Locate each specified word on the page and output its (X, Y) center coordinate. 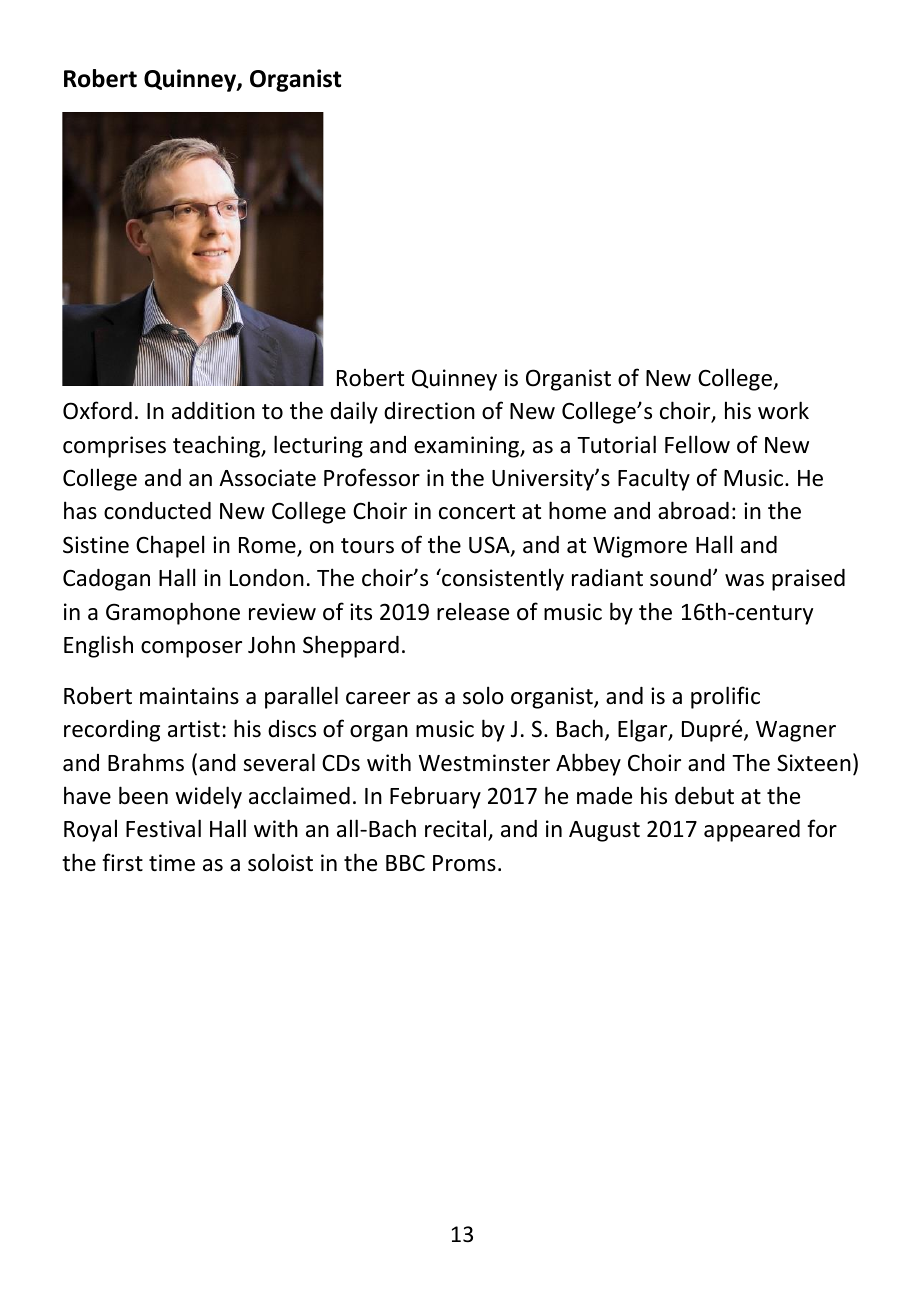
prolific (725, 697)
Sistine (96, 545)
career (378, 698)
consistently (502, 579)
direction (429, 411)
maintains (189, 696)
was (744, 580)
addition (213, 411)
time (172, 863)
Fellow (697, 444)
